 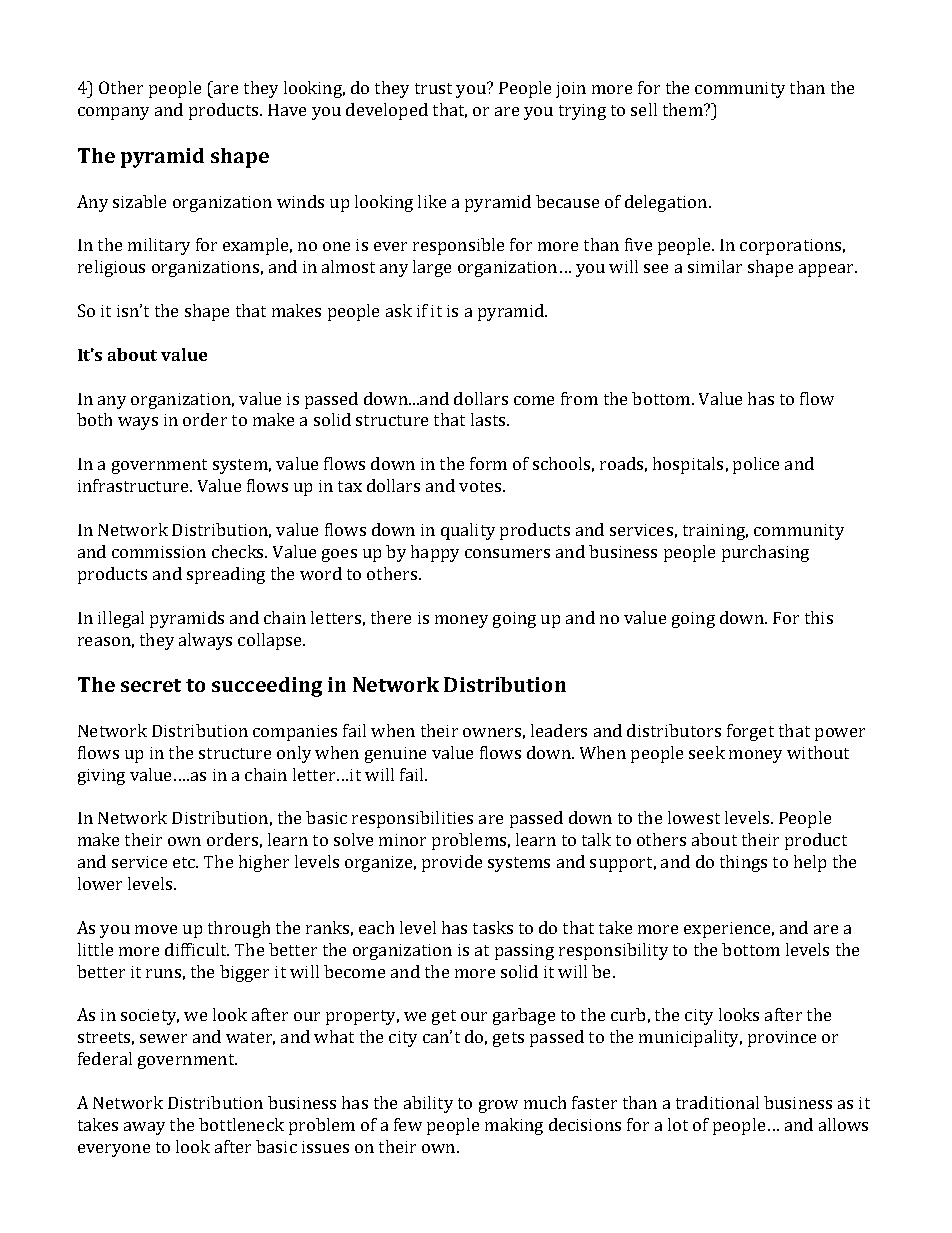 What do you see at coordinates (488, 463) in the screenshot?
I see `form` at bounding box center [488, 463].
